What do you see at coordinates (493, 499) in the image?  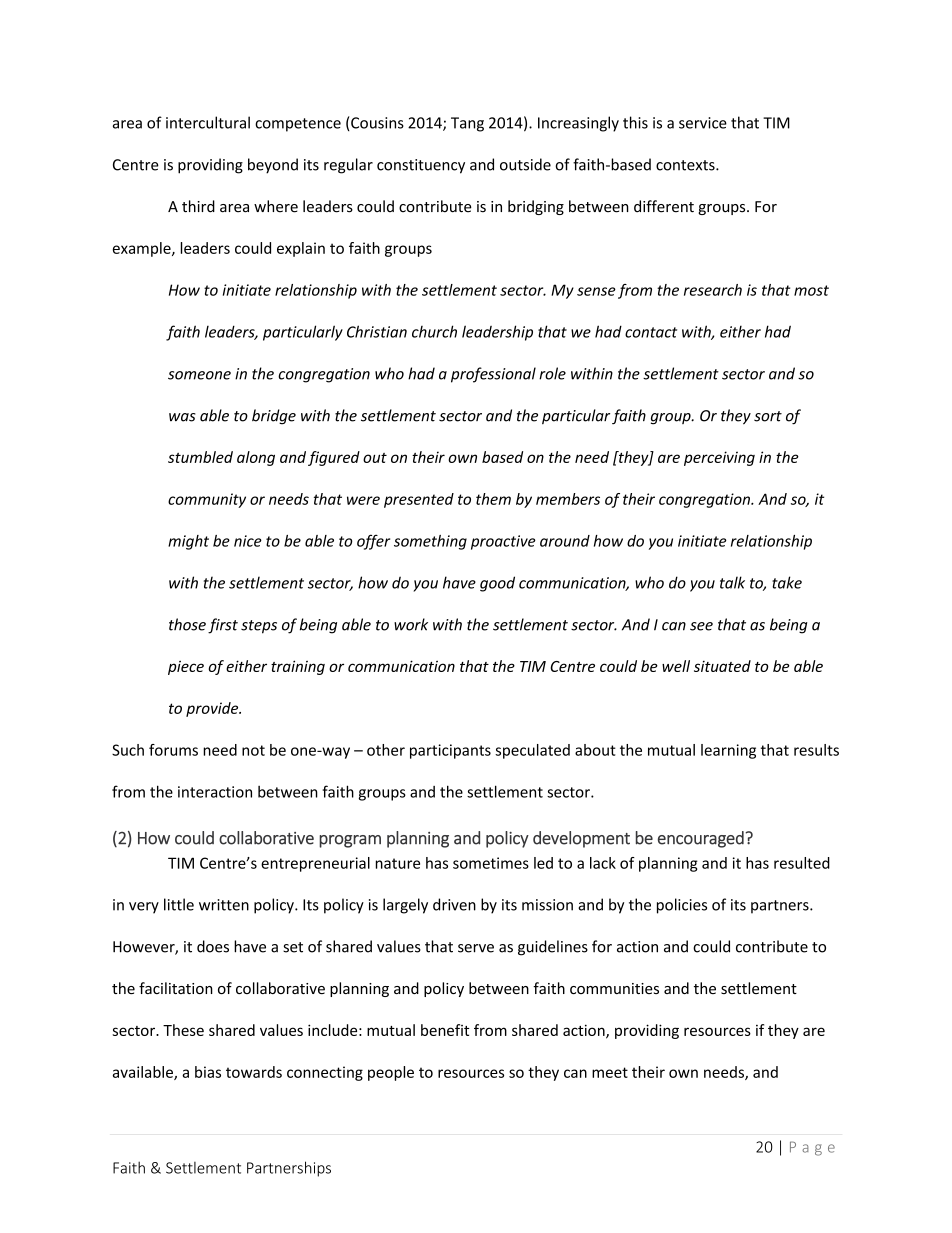 I see `them` at bounding box center [493, 499].
